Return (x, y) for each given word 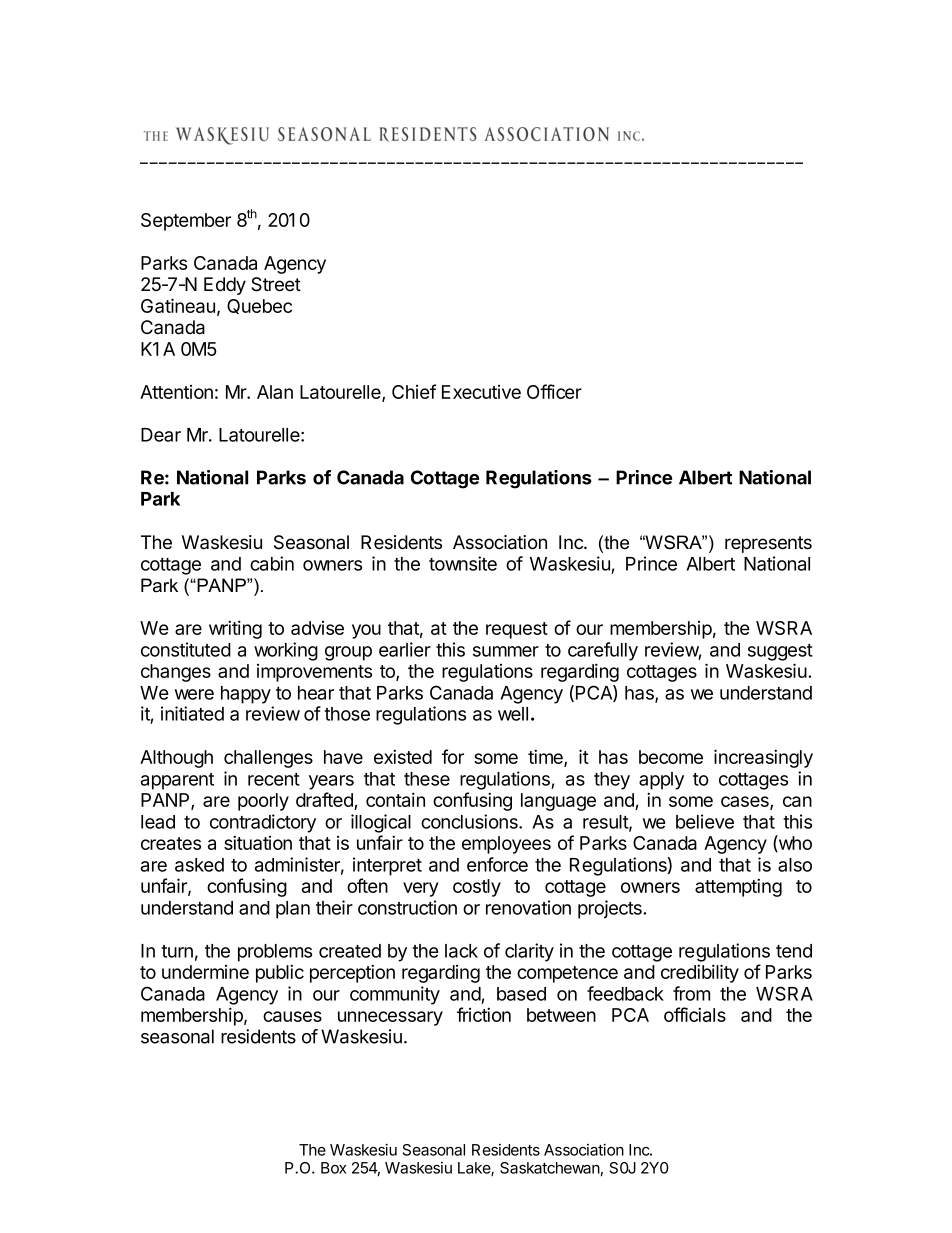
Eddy (225, 286)
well (513, 714)
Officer (554, 391)
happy (246, 695)
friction (484, 1014)
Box (334, 1168)
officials (695, 1014)
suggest (780, 652)
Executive (481, 392)
